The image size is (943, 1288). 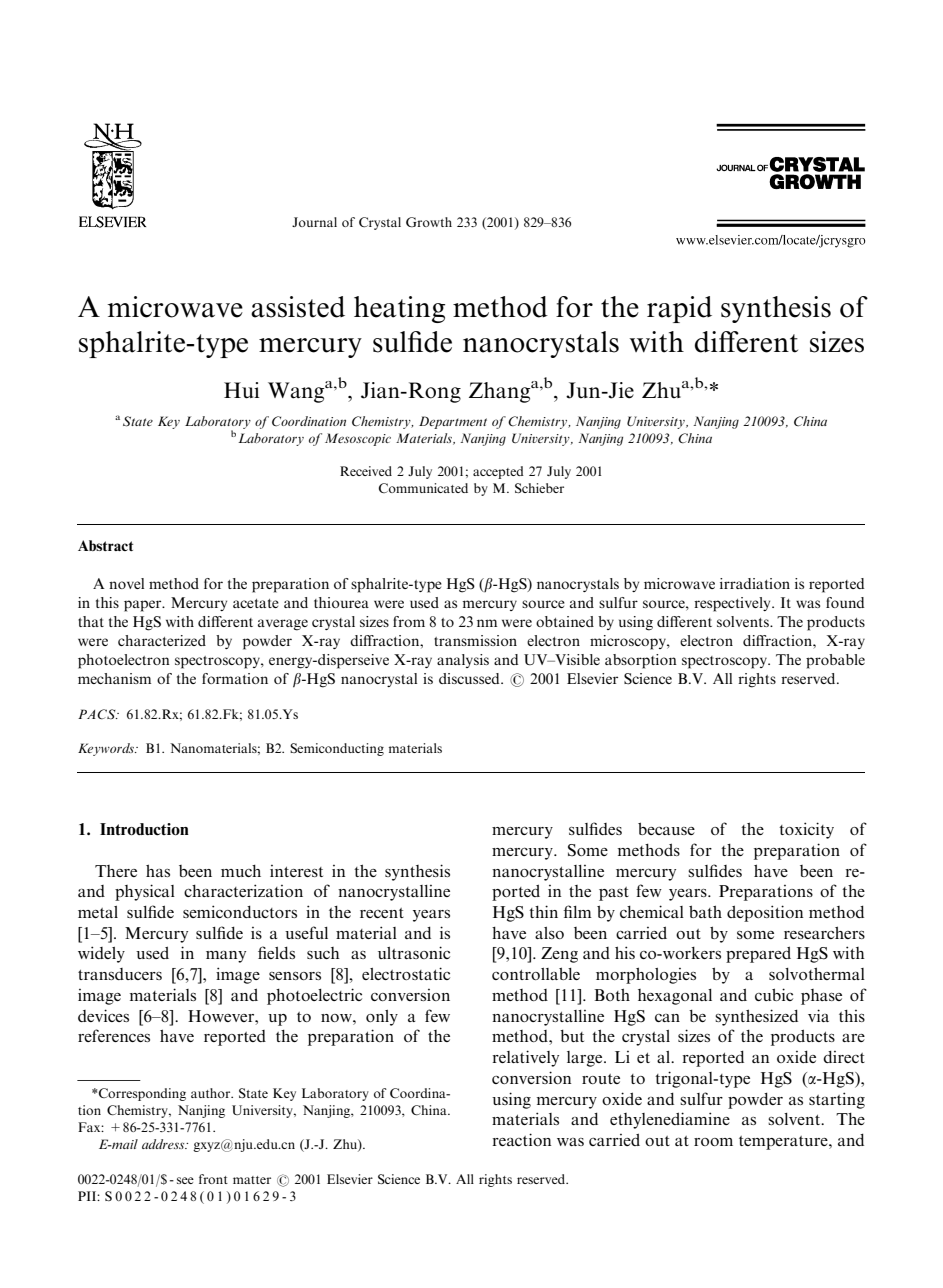 What do you see at coordinates (543, 911) in the screenshot?
I see `thin` at bounding box center [543, 911].
